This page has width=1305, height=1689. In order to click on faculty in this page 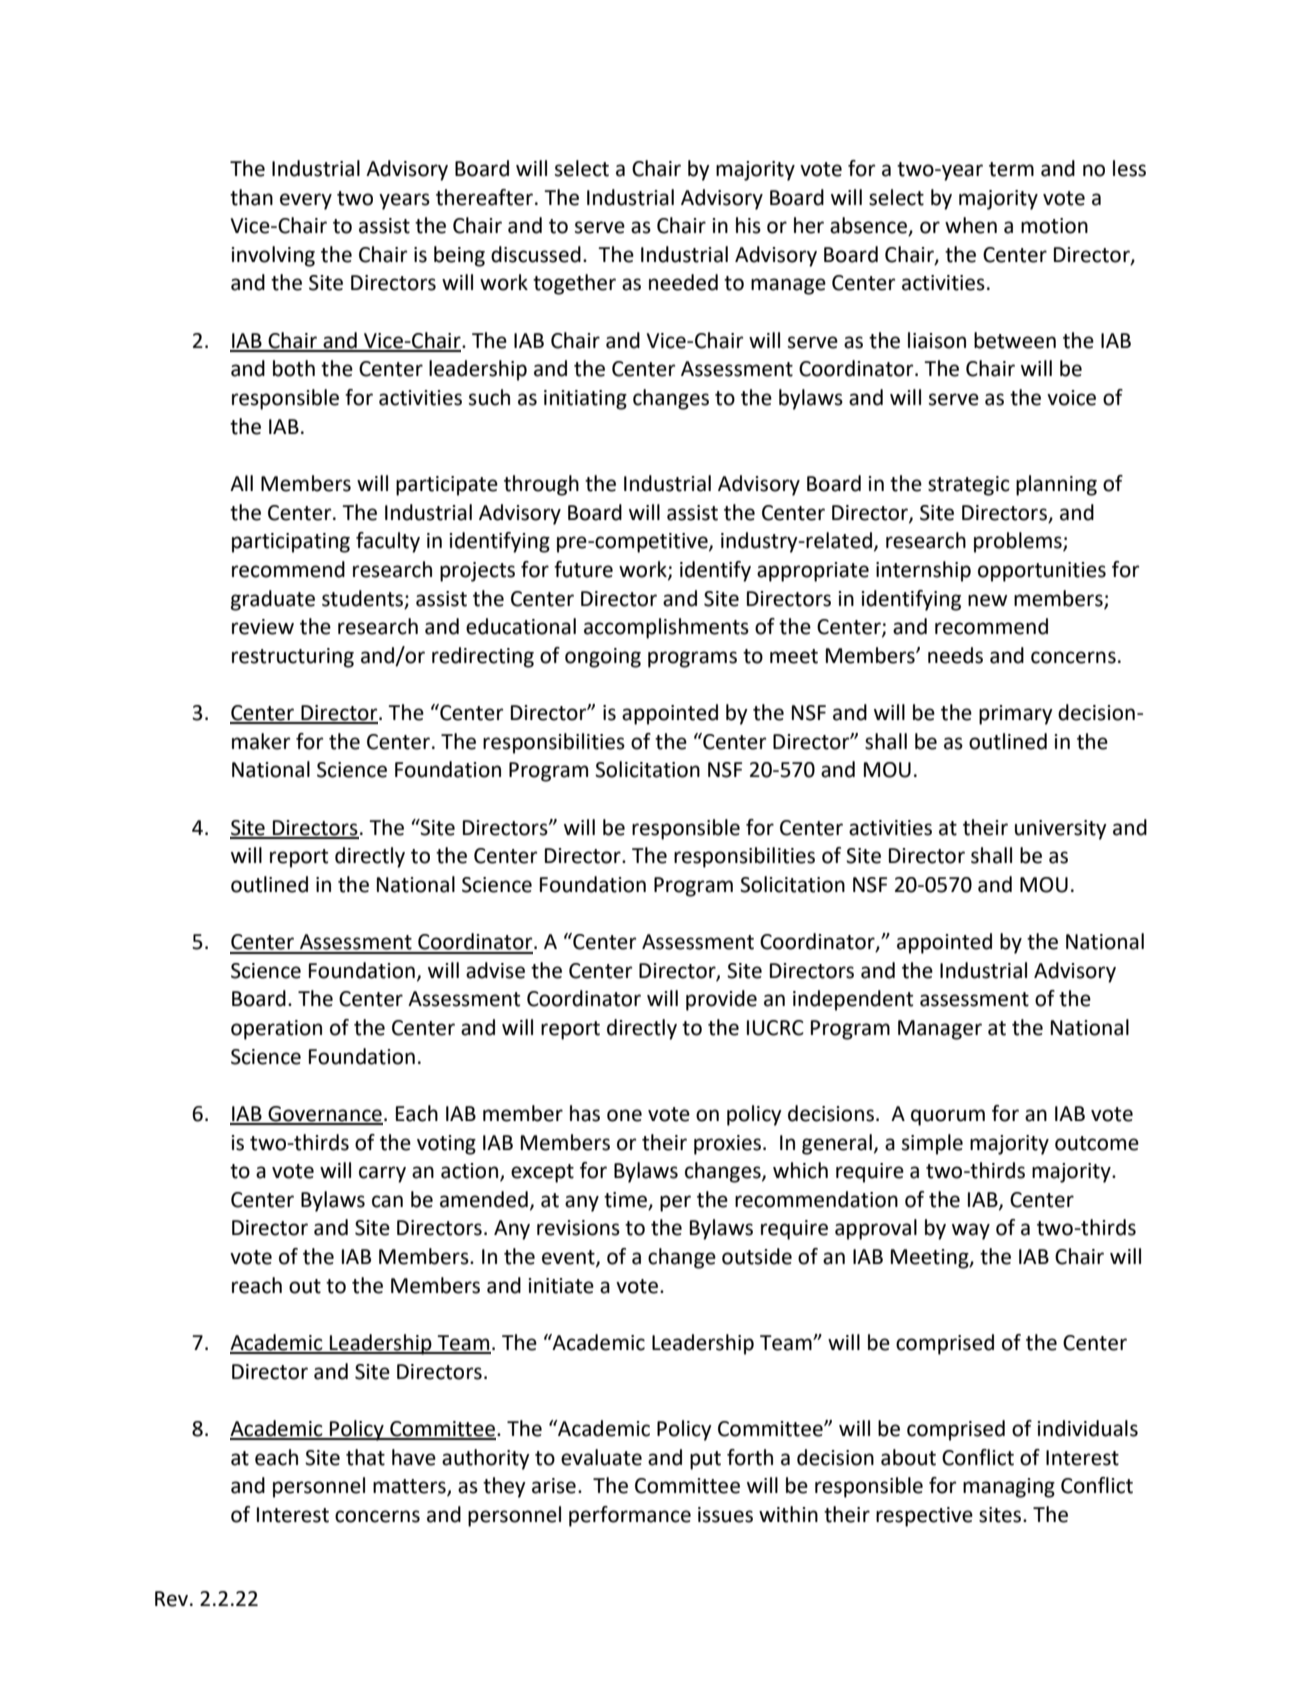, I will do `click(388, 542)`.
